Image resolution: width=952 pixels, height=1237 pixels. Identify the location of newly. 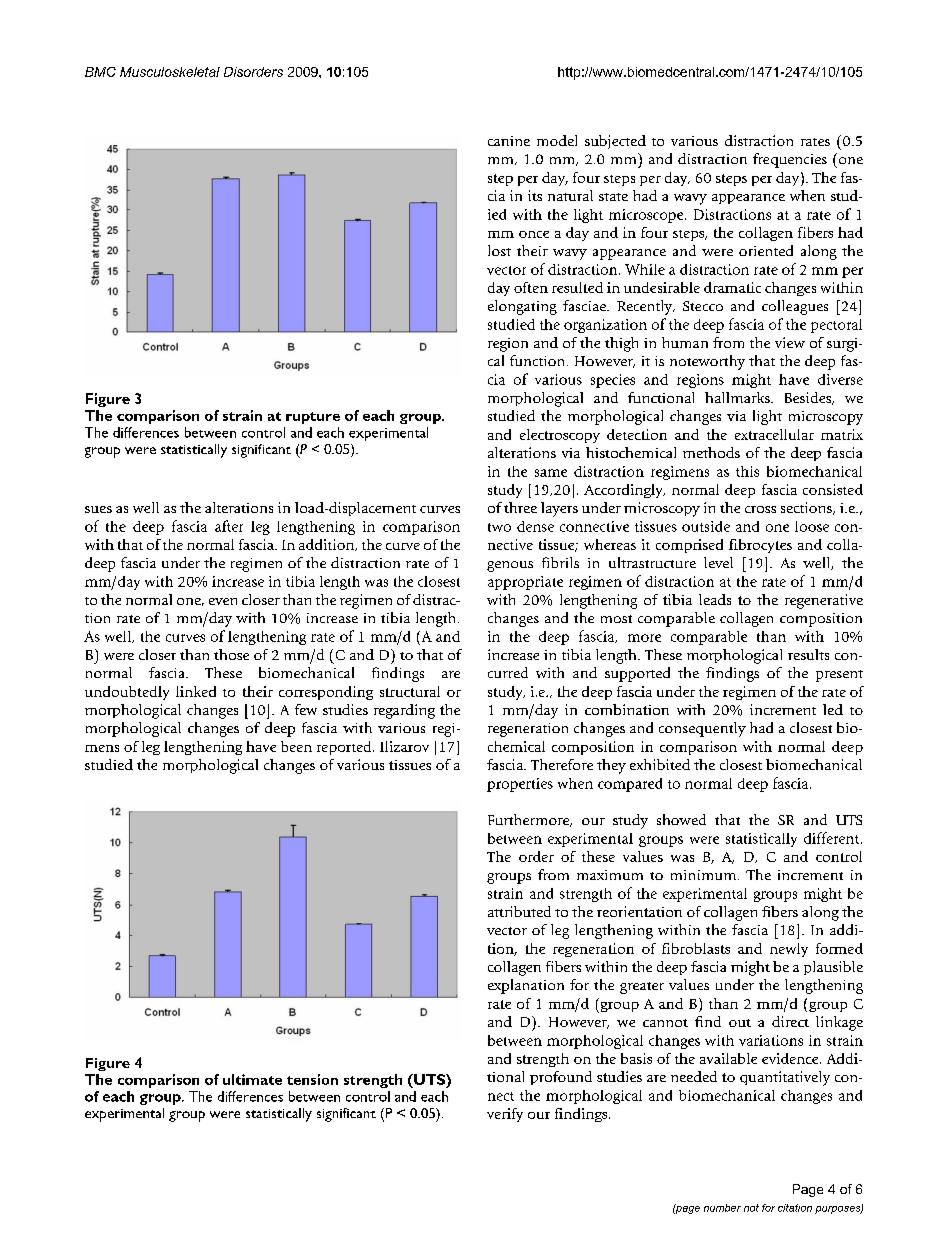
(789, 950).
